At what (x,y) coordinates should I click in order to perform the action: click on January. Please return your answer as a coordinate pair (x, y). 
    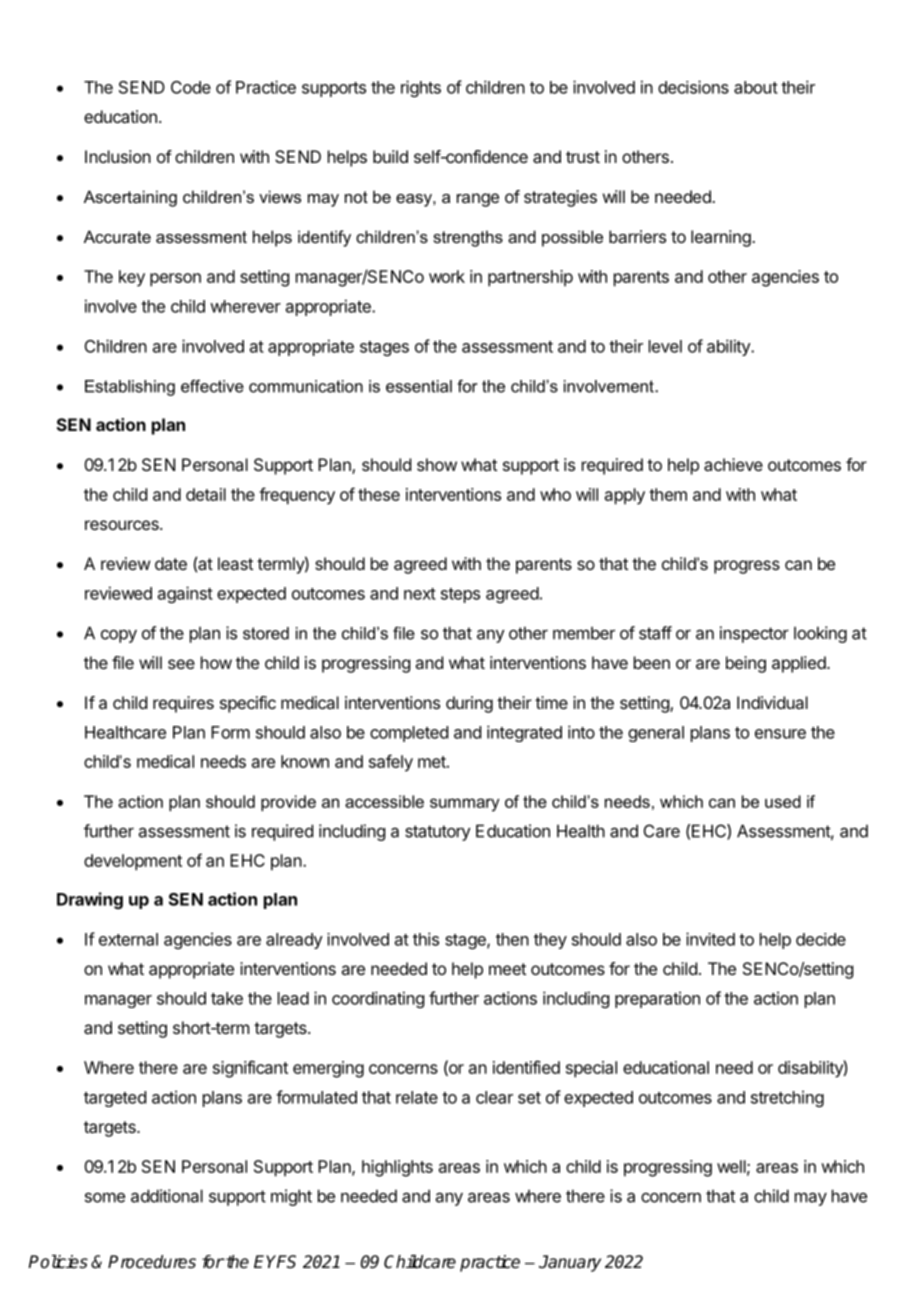
    Looking at the image, I should click on (570, 1263).
